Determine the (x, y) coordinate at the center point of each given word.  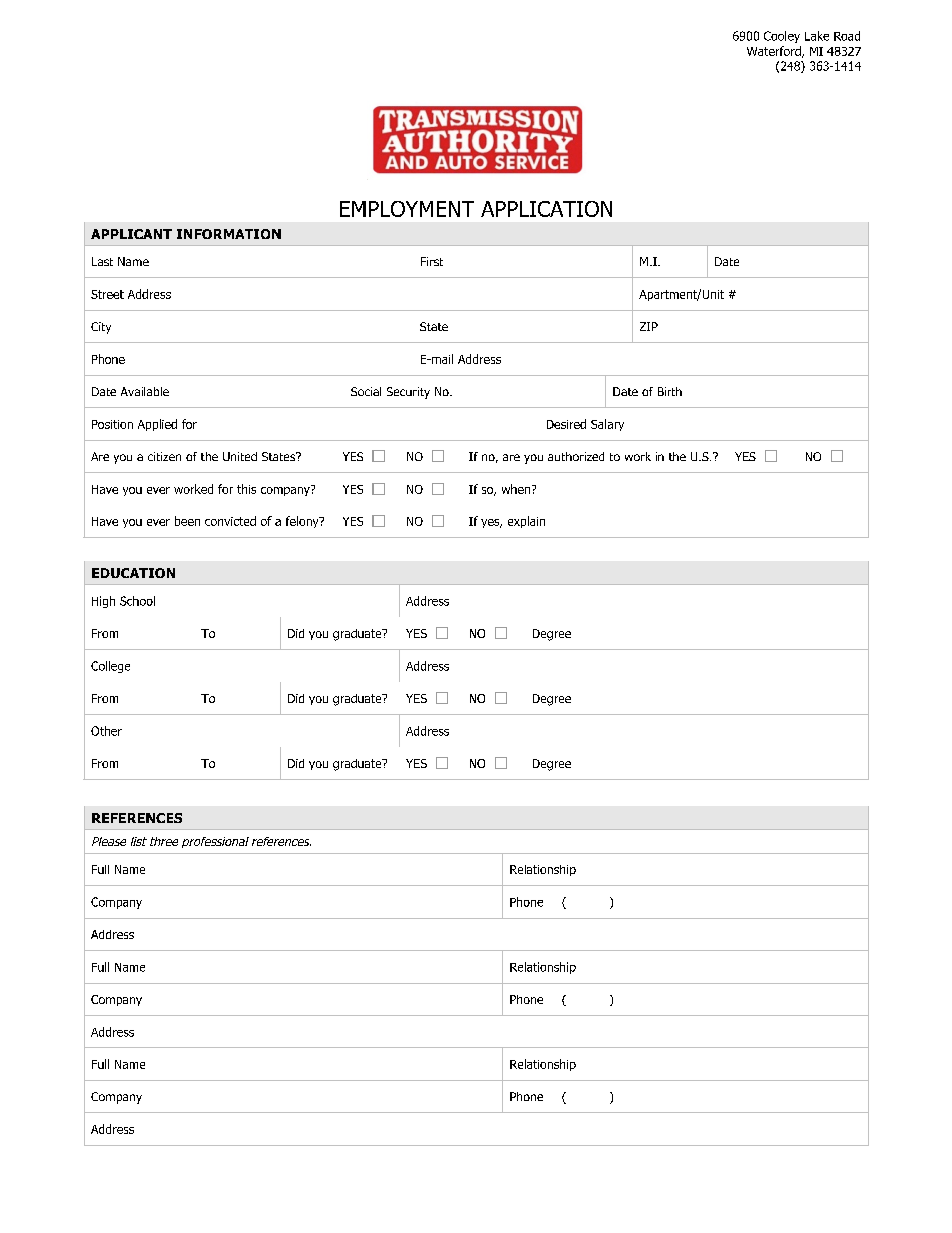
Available (145, 391)
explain (526, 522)
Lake (817, 36)
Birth (670, 391)
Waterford (775, 52)
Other (106, 731)
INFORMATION (229, 234)
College (110, 667)
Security (408, 393)
